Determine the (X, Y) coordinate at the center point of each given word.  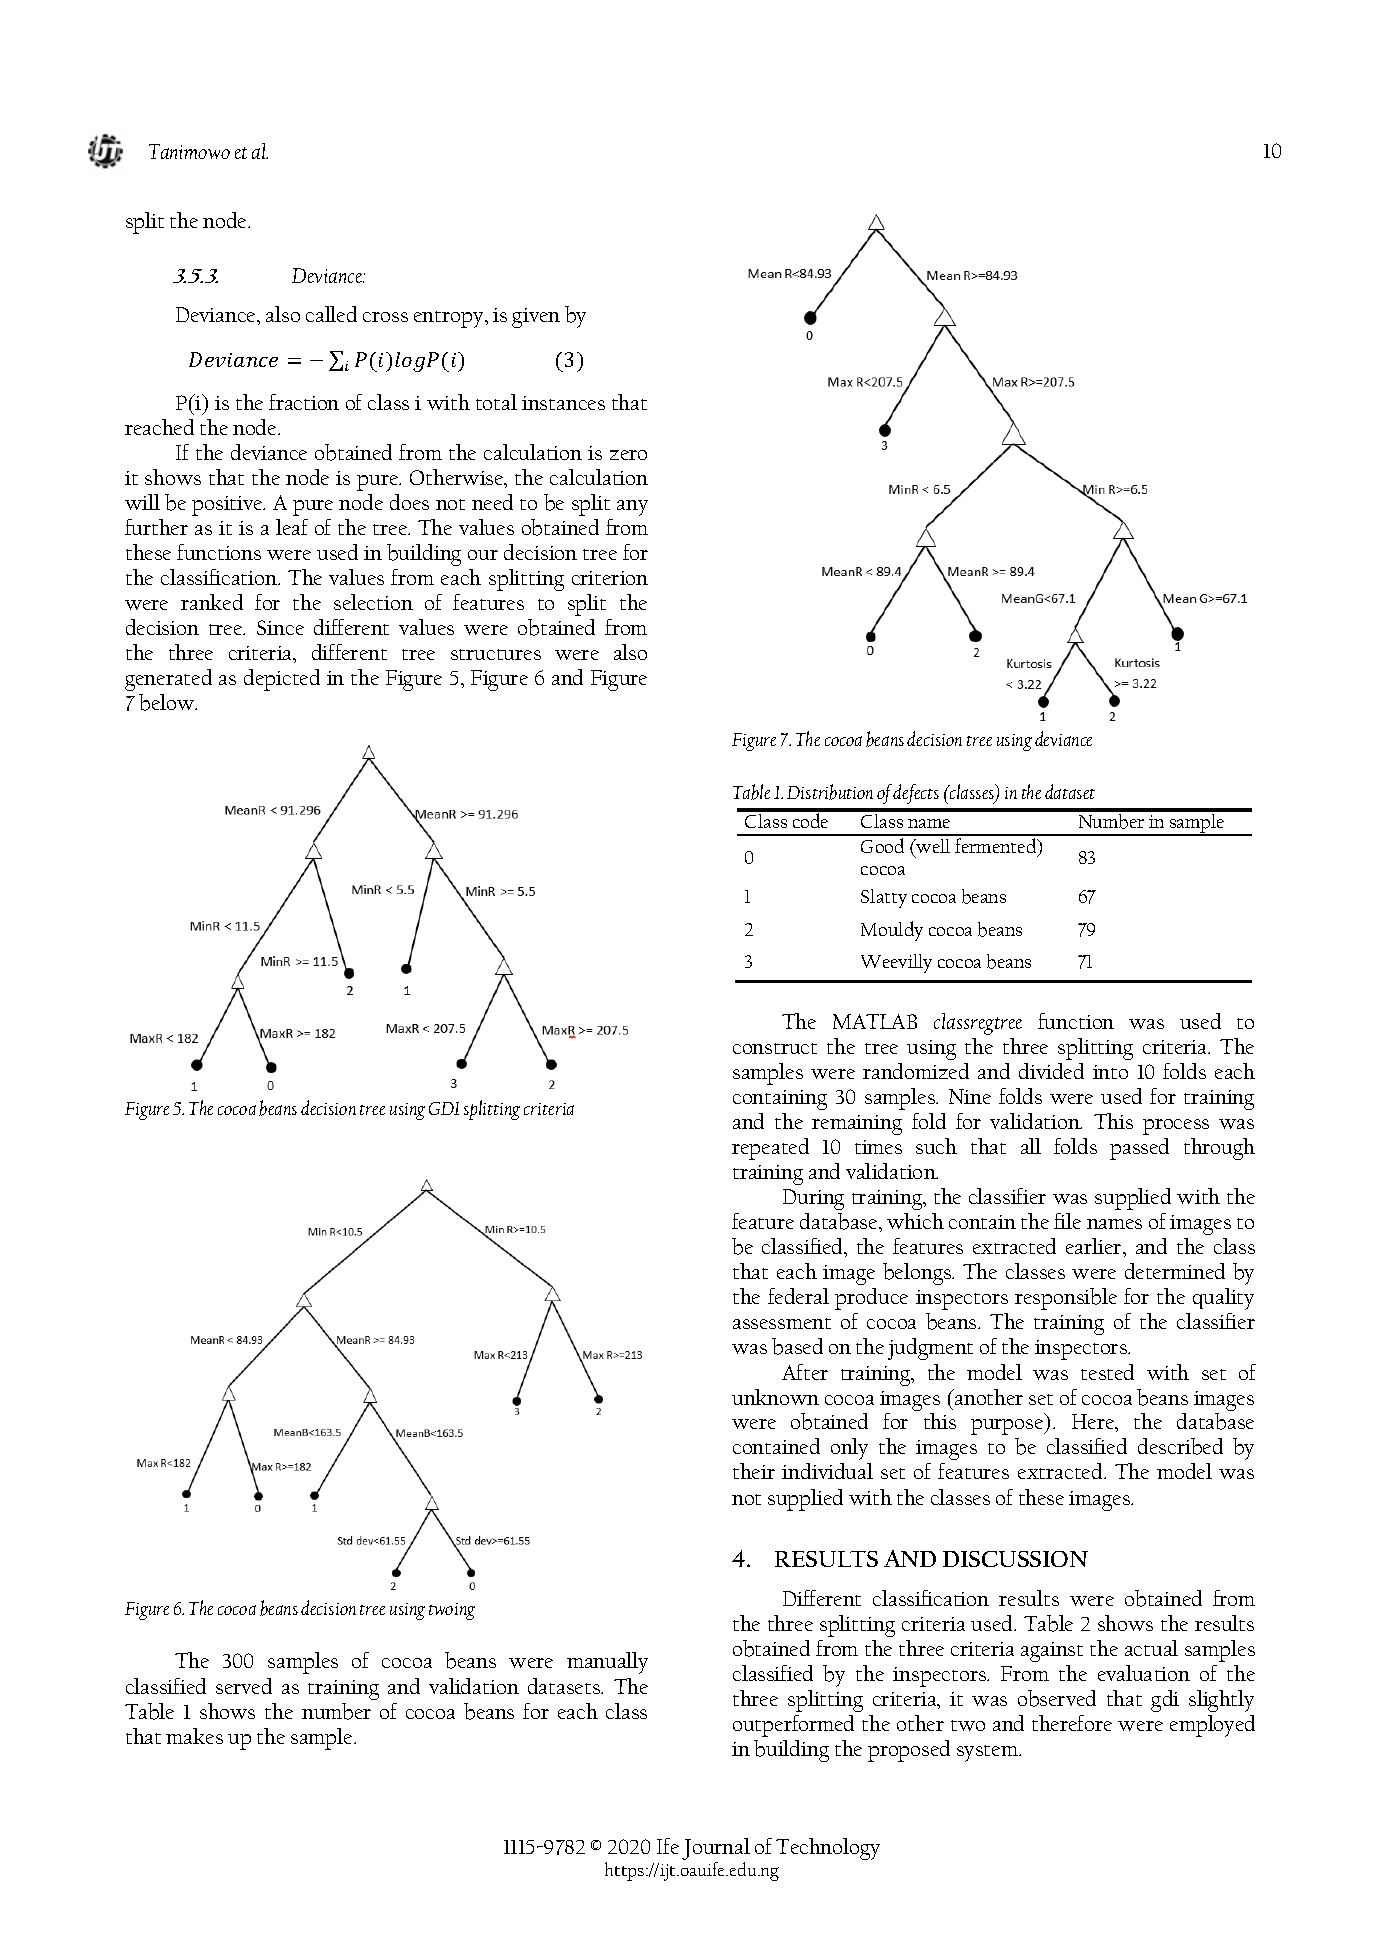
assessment (782, 1323)
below (168, 702)
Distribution (830, 792)
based (797, 1346)
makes (194, 1736)
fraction (304, 402)
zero (628, 455)
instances (563, 403)
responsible (1066, 1299)
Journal (716, 1849)
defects (916, 794)
